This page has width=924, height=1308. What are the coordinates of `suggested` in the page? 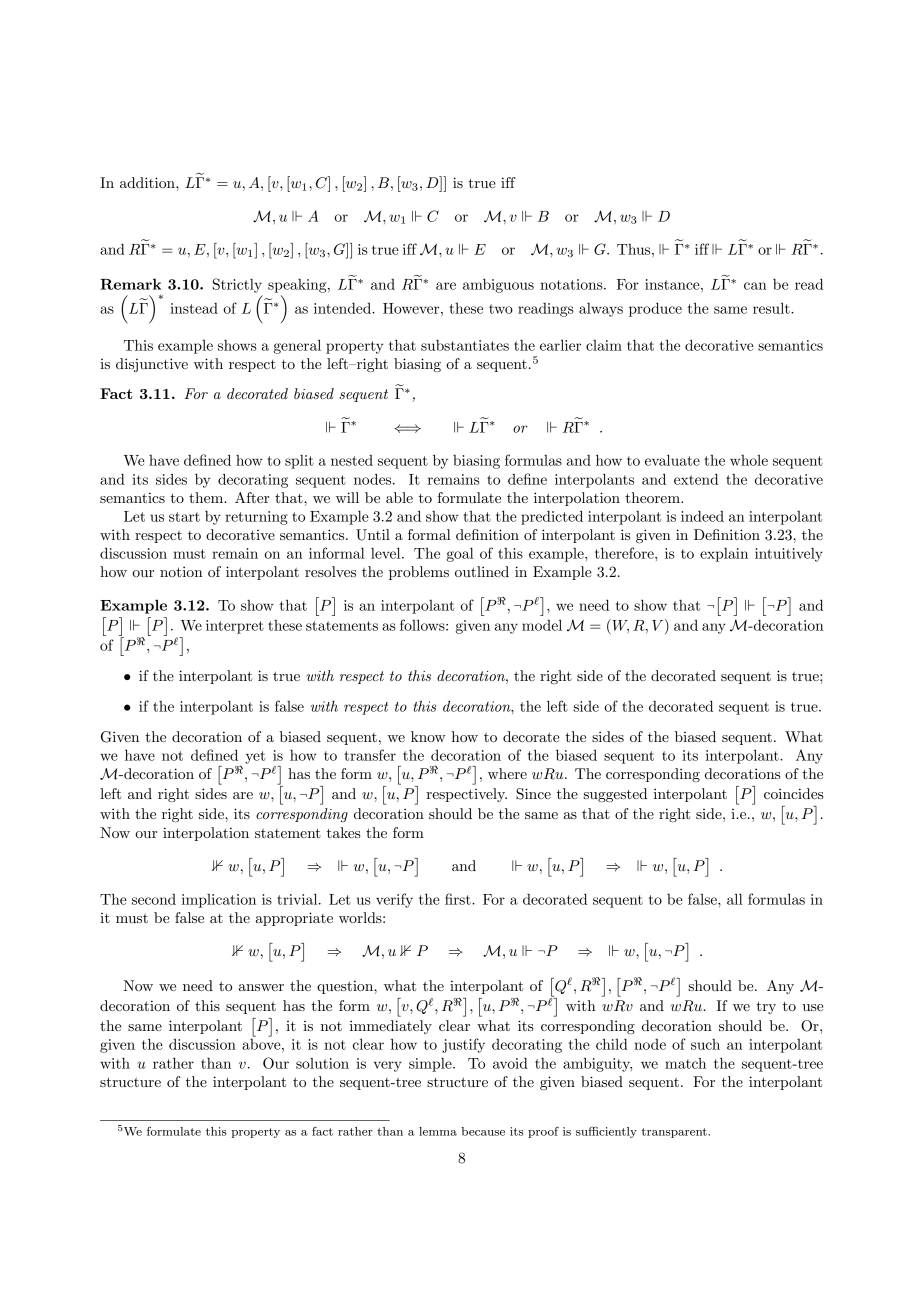 It's located at (615, 795).
